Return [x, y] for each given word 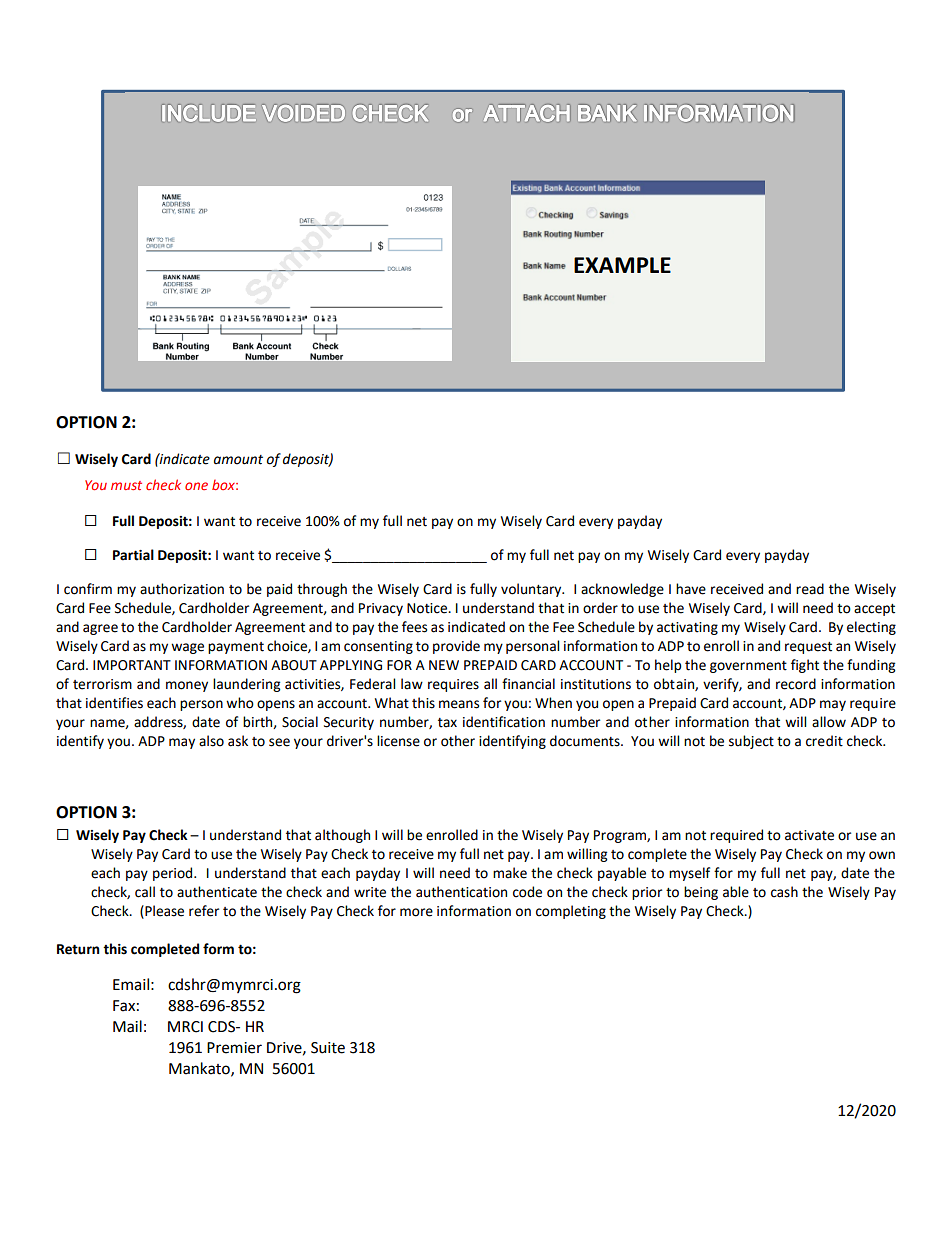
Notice [428, 608]
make [510, 873]
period [174, 874]
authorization [182, 589]
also [211, 741]
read [810, 589]
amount [238, 460]
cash [784, 892]
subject [751, 742]
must [126, 485]
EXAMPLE [622, 265]
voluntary [532, 590]
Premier [234, 1048]
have [691, 589]
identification [504, 722]
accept [874, 610]
